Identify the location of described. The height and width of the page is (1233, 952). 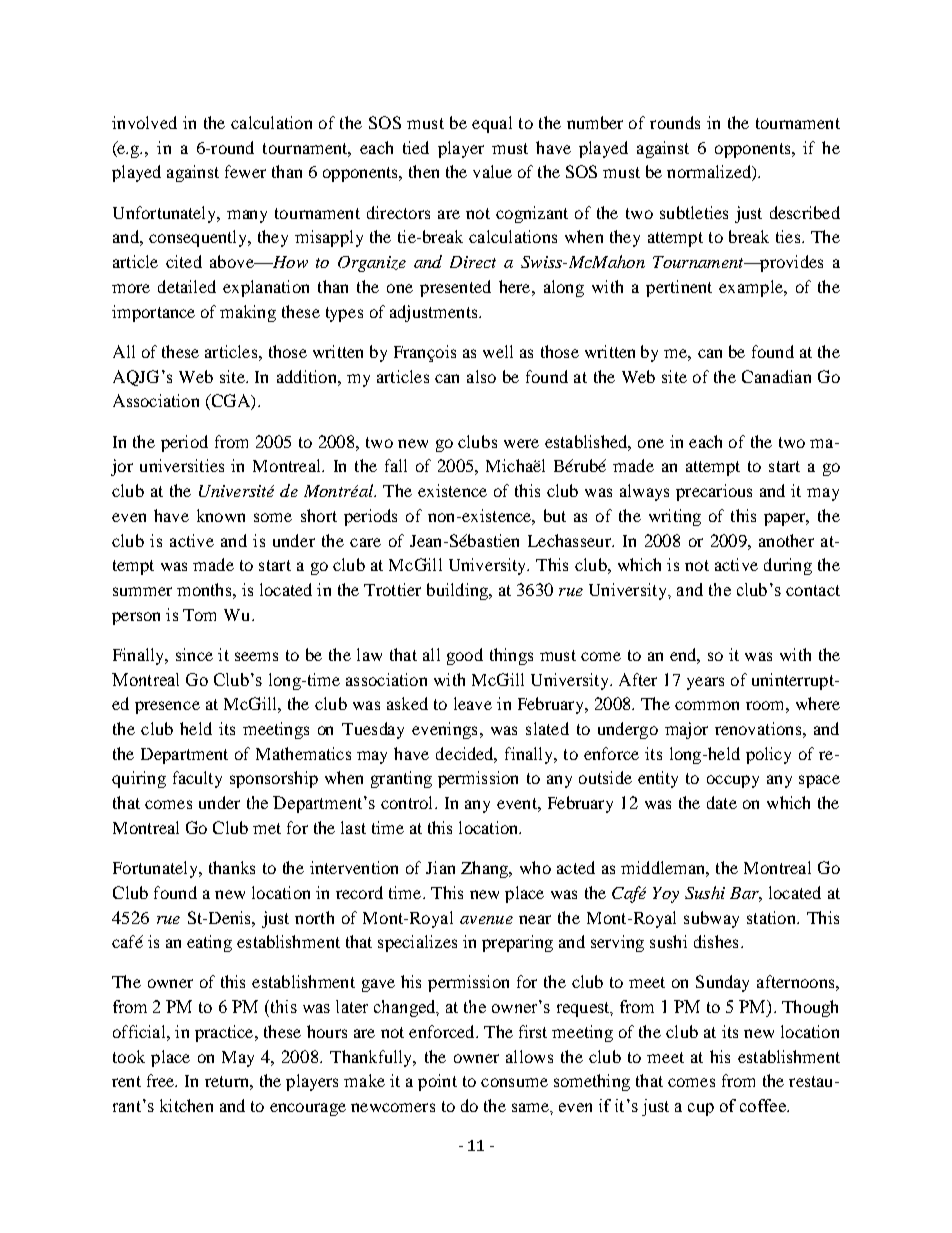
(805, 212).
